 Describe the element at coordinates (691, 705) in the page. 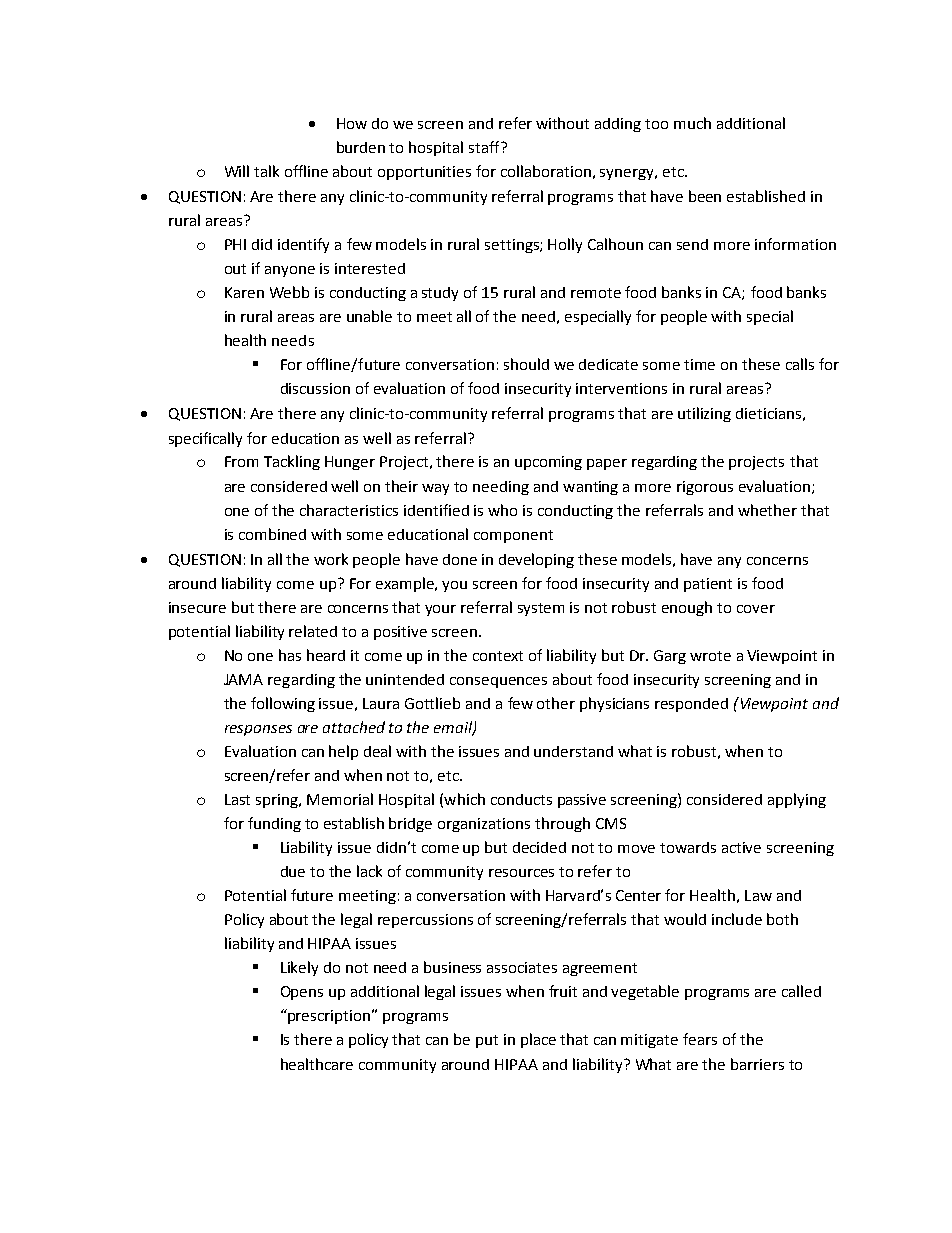

I see `responded` at that location.
